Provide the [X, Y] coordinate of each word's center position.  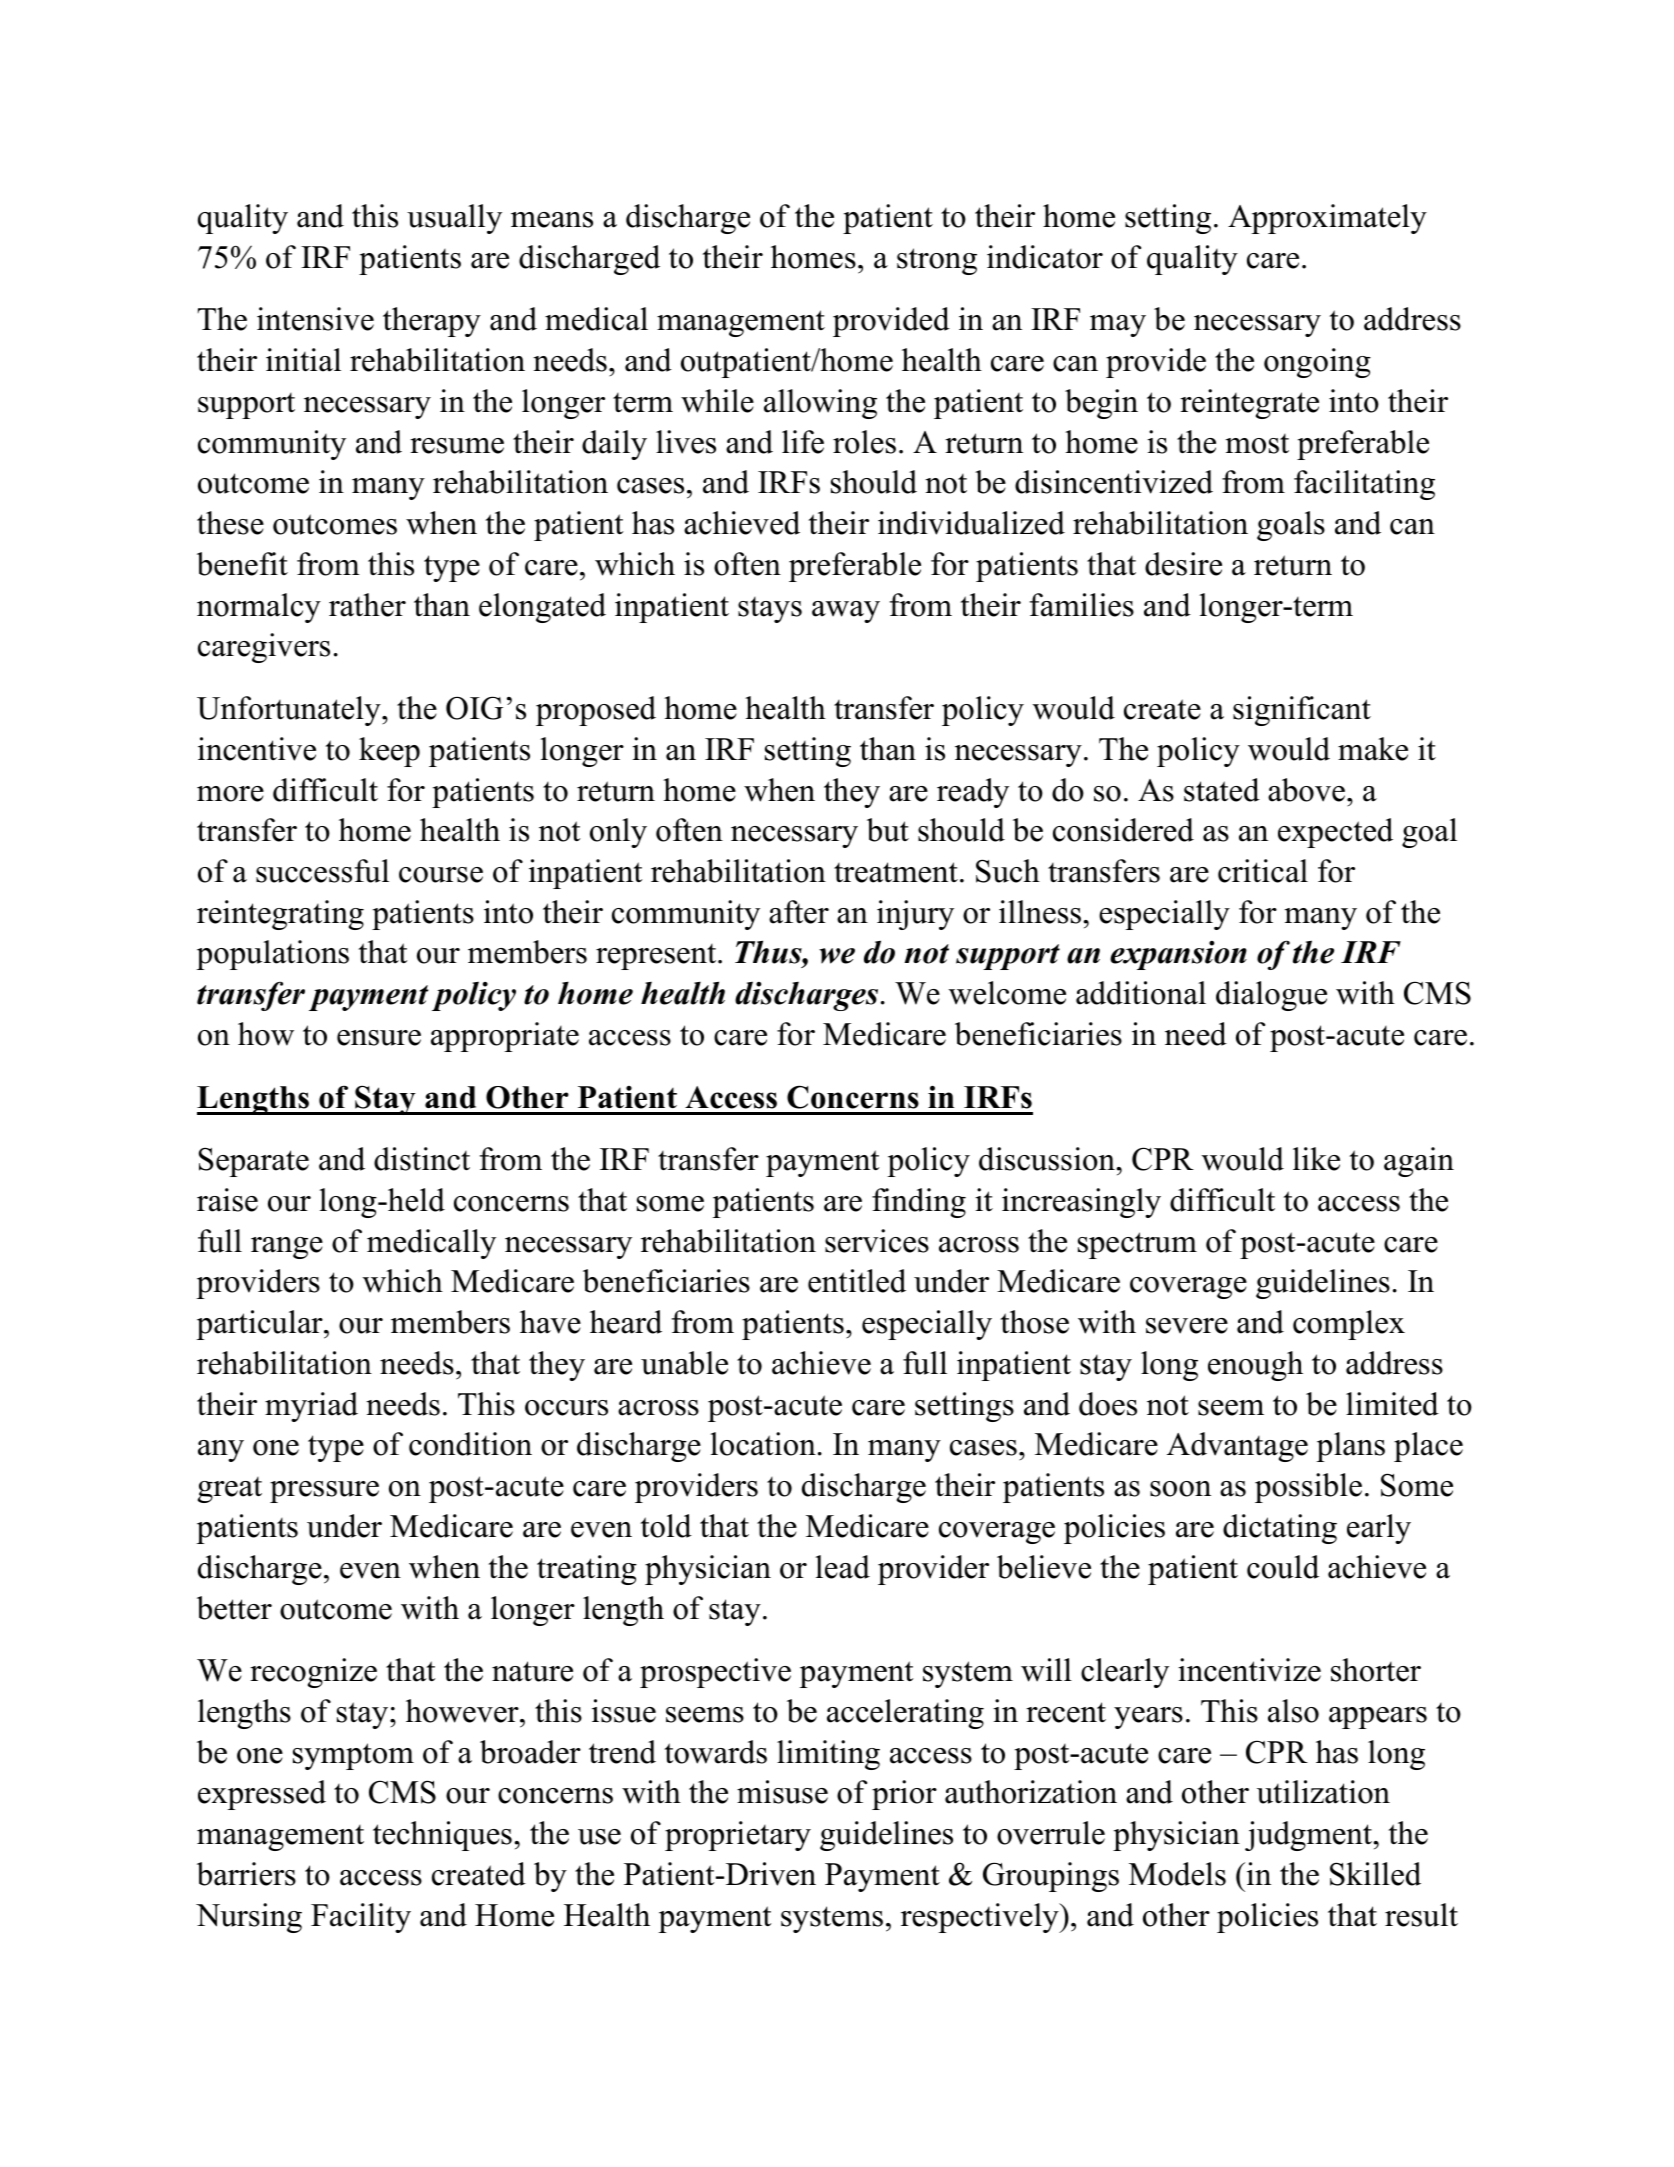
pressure [324, 1492]
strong [937, 261]
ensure [379, 1038]
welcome [1007, 993]
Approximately [1327, 219]
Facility [361, 1918]
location [763, 1444]
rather [367, 605]
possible [1308, 1488]
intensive [315, 319]
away [846, 612]
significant [1302, 711]
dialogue [1271, 996]
